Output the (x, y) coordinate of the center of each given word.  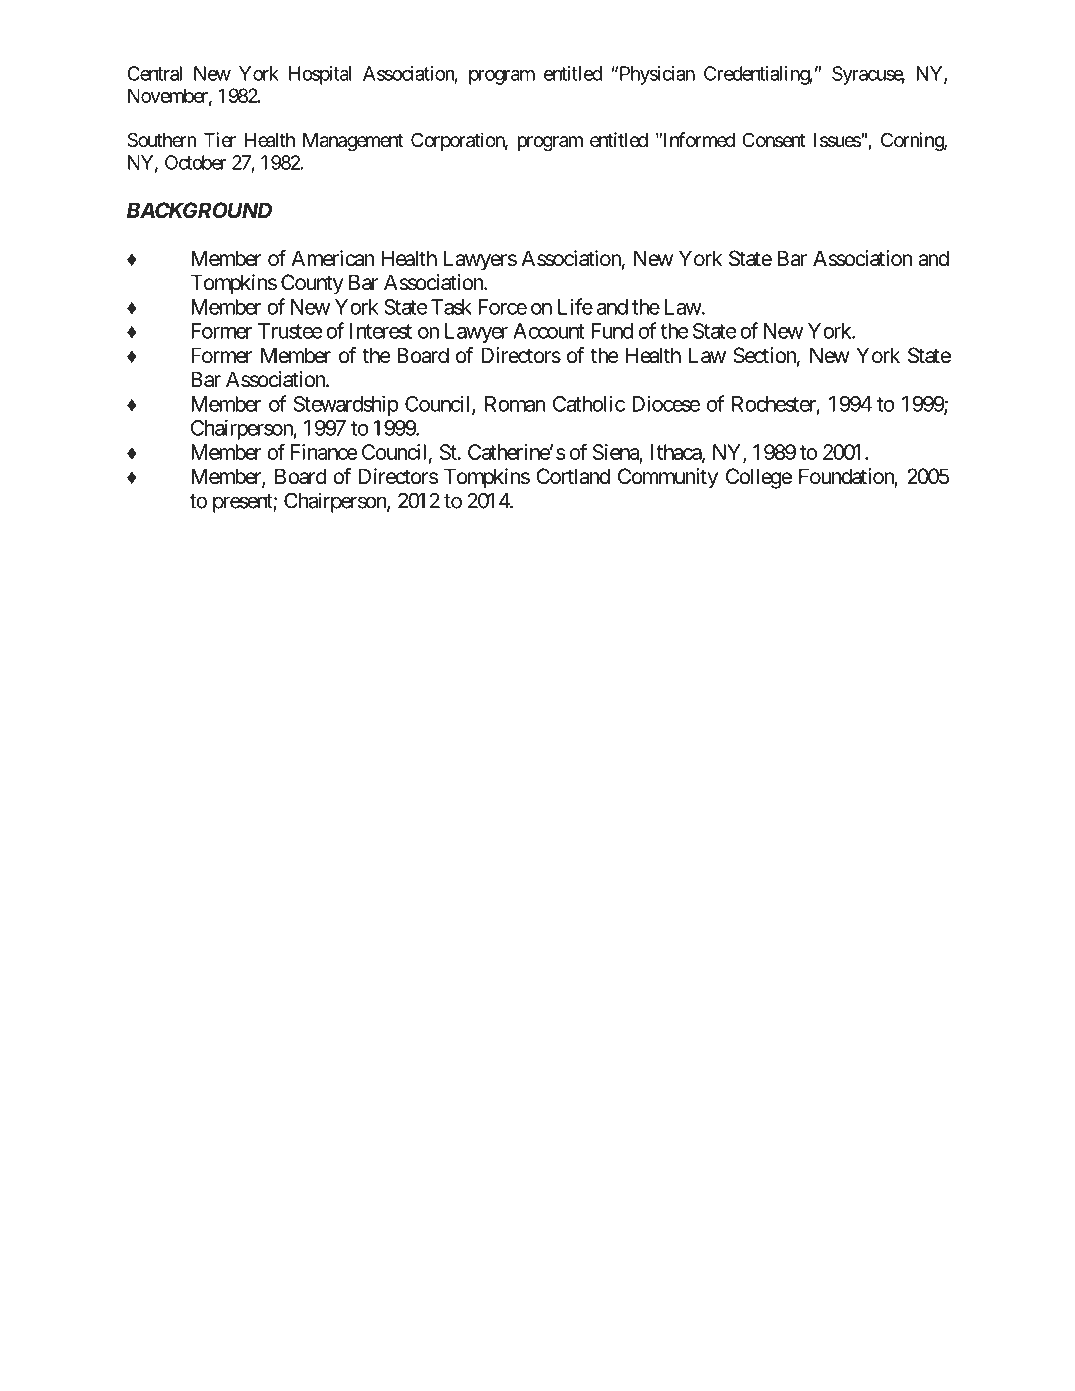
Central (154, 73)
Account (549, 331)
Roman (515, 404)
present (243, 503)
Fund (612, 331)
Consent (774, 139)
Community (668, 478)
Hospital (320, 75)
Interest (381, 331)
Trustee (290, 331)
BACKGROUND (199, 210)
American (333, 258)
